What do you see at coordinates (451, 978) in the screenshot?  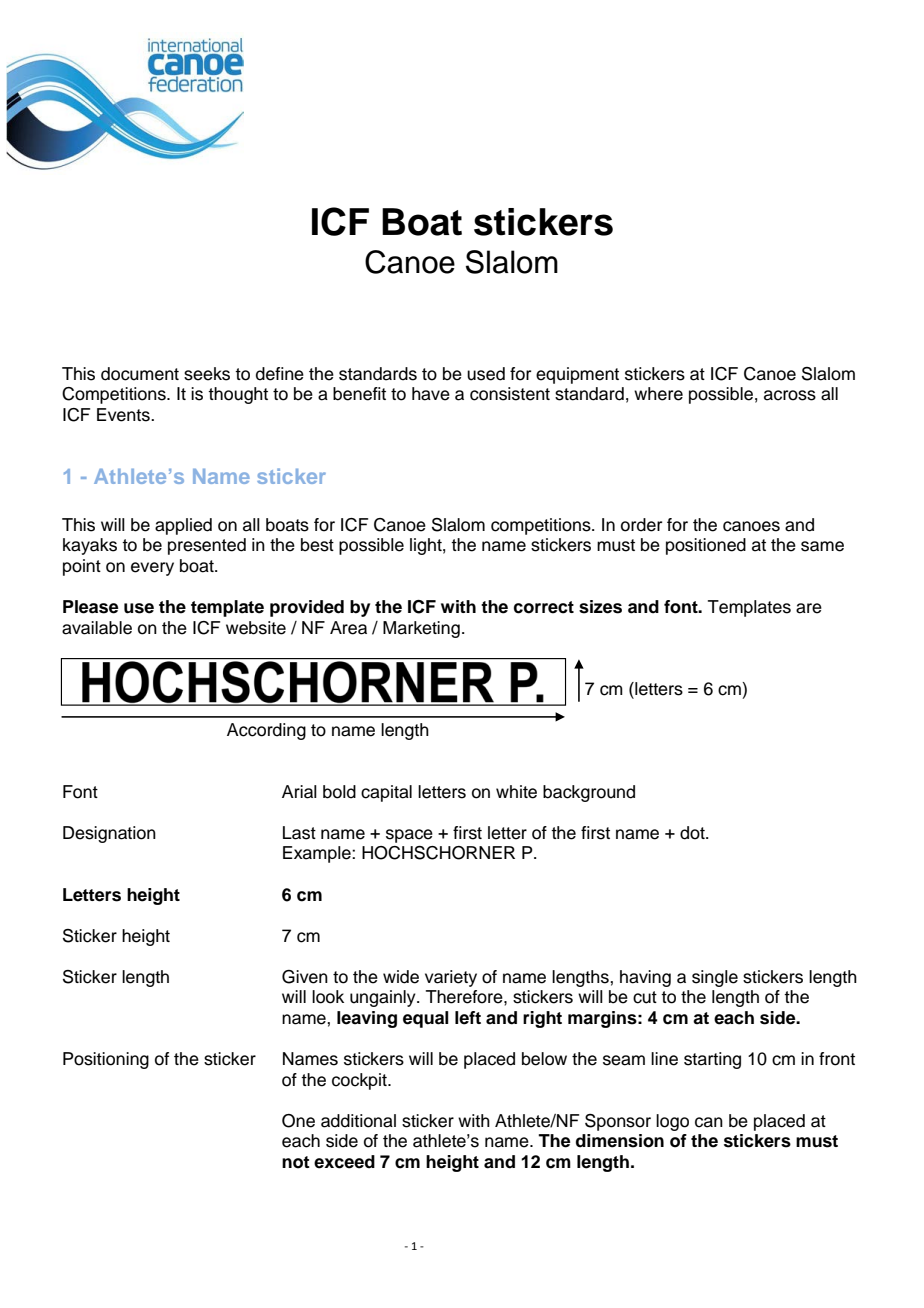 I see `variety` at bounding box center [451, 978].
